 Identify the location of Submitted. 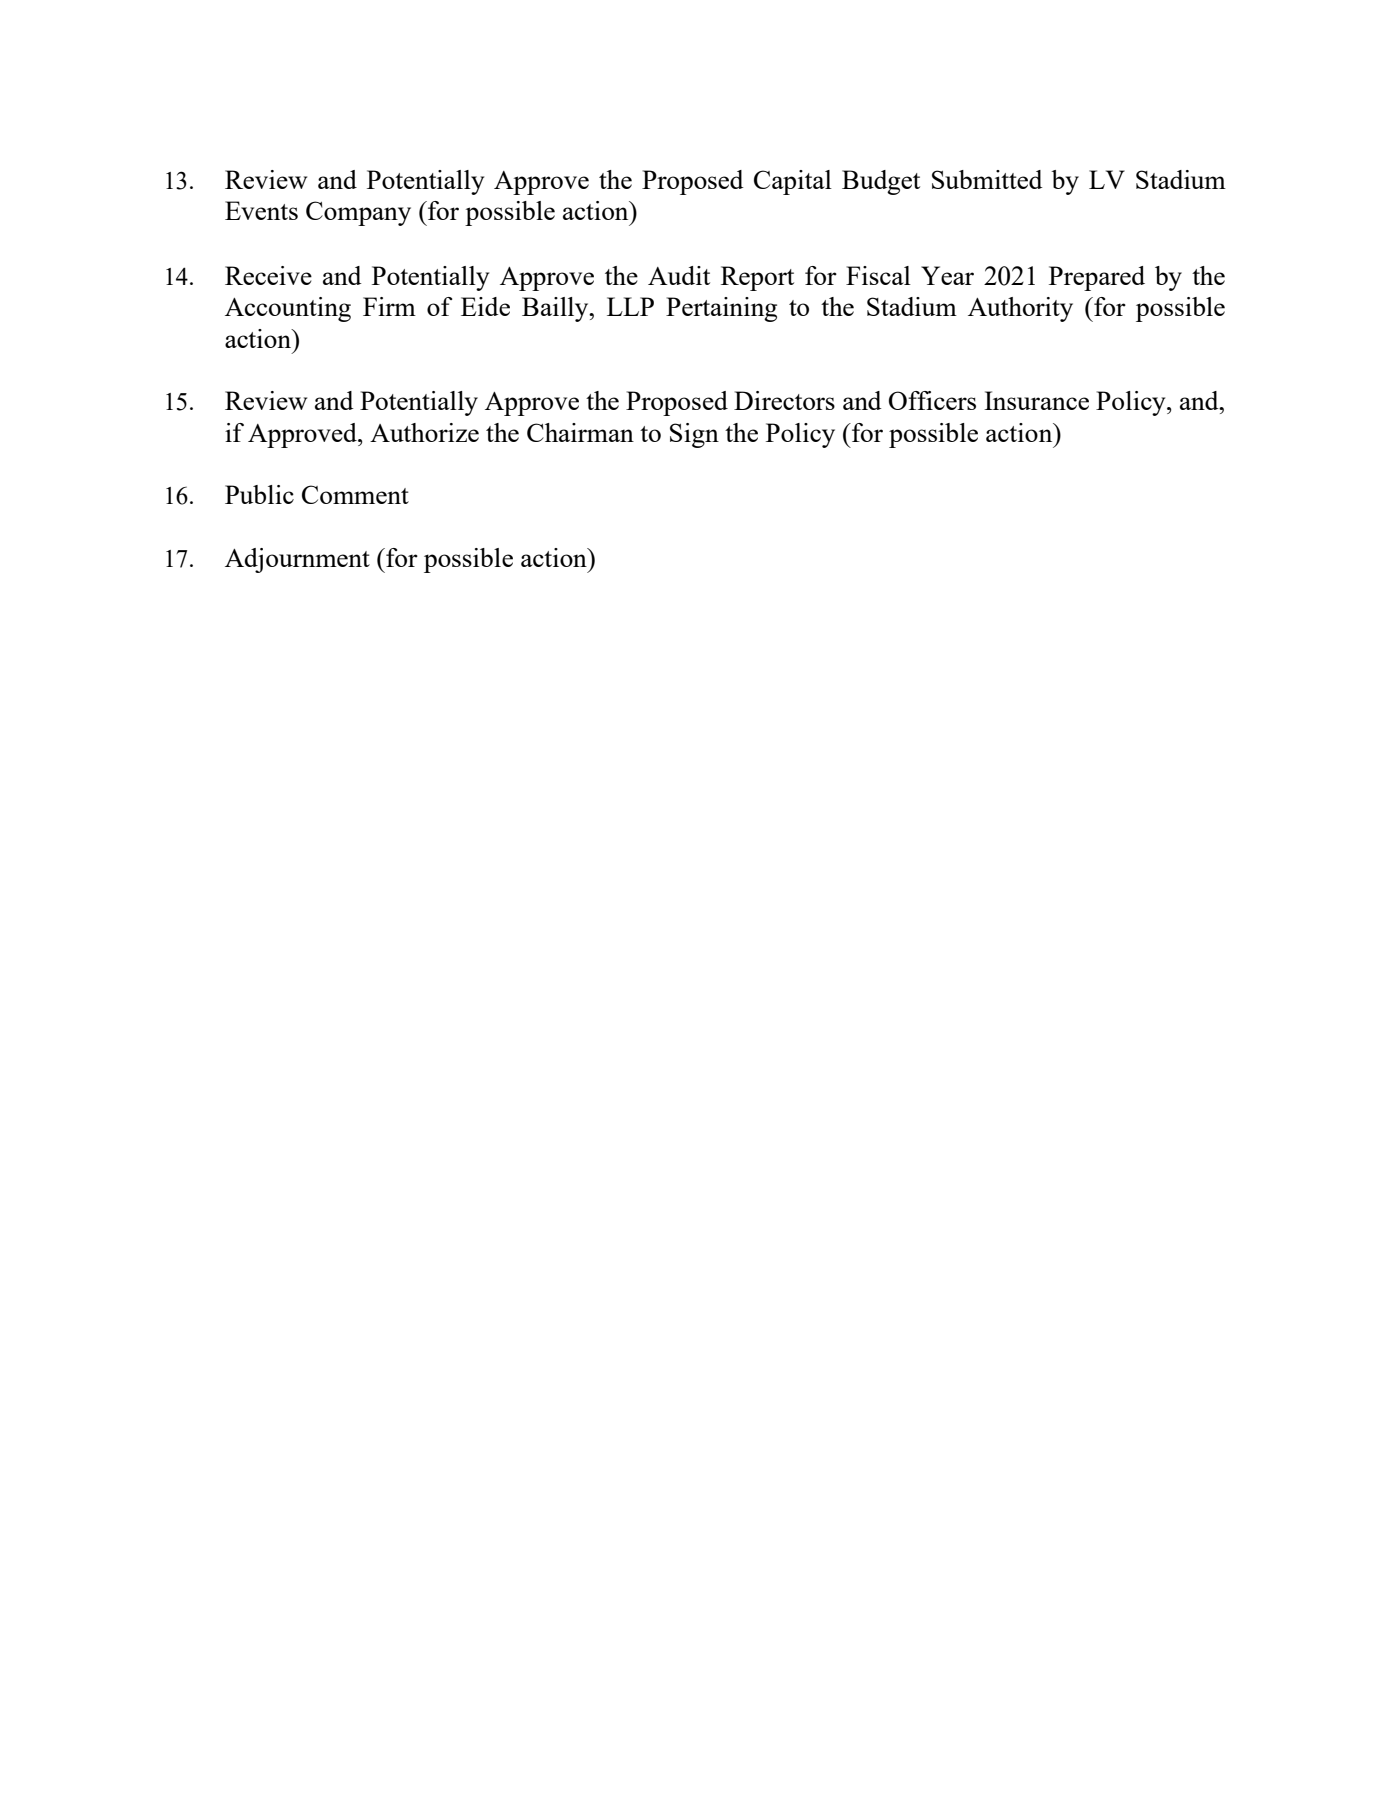
(987, 179).
